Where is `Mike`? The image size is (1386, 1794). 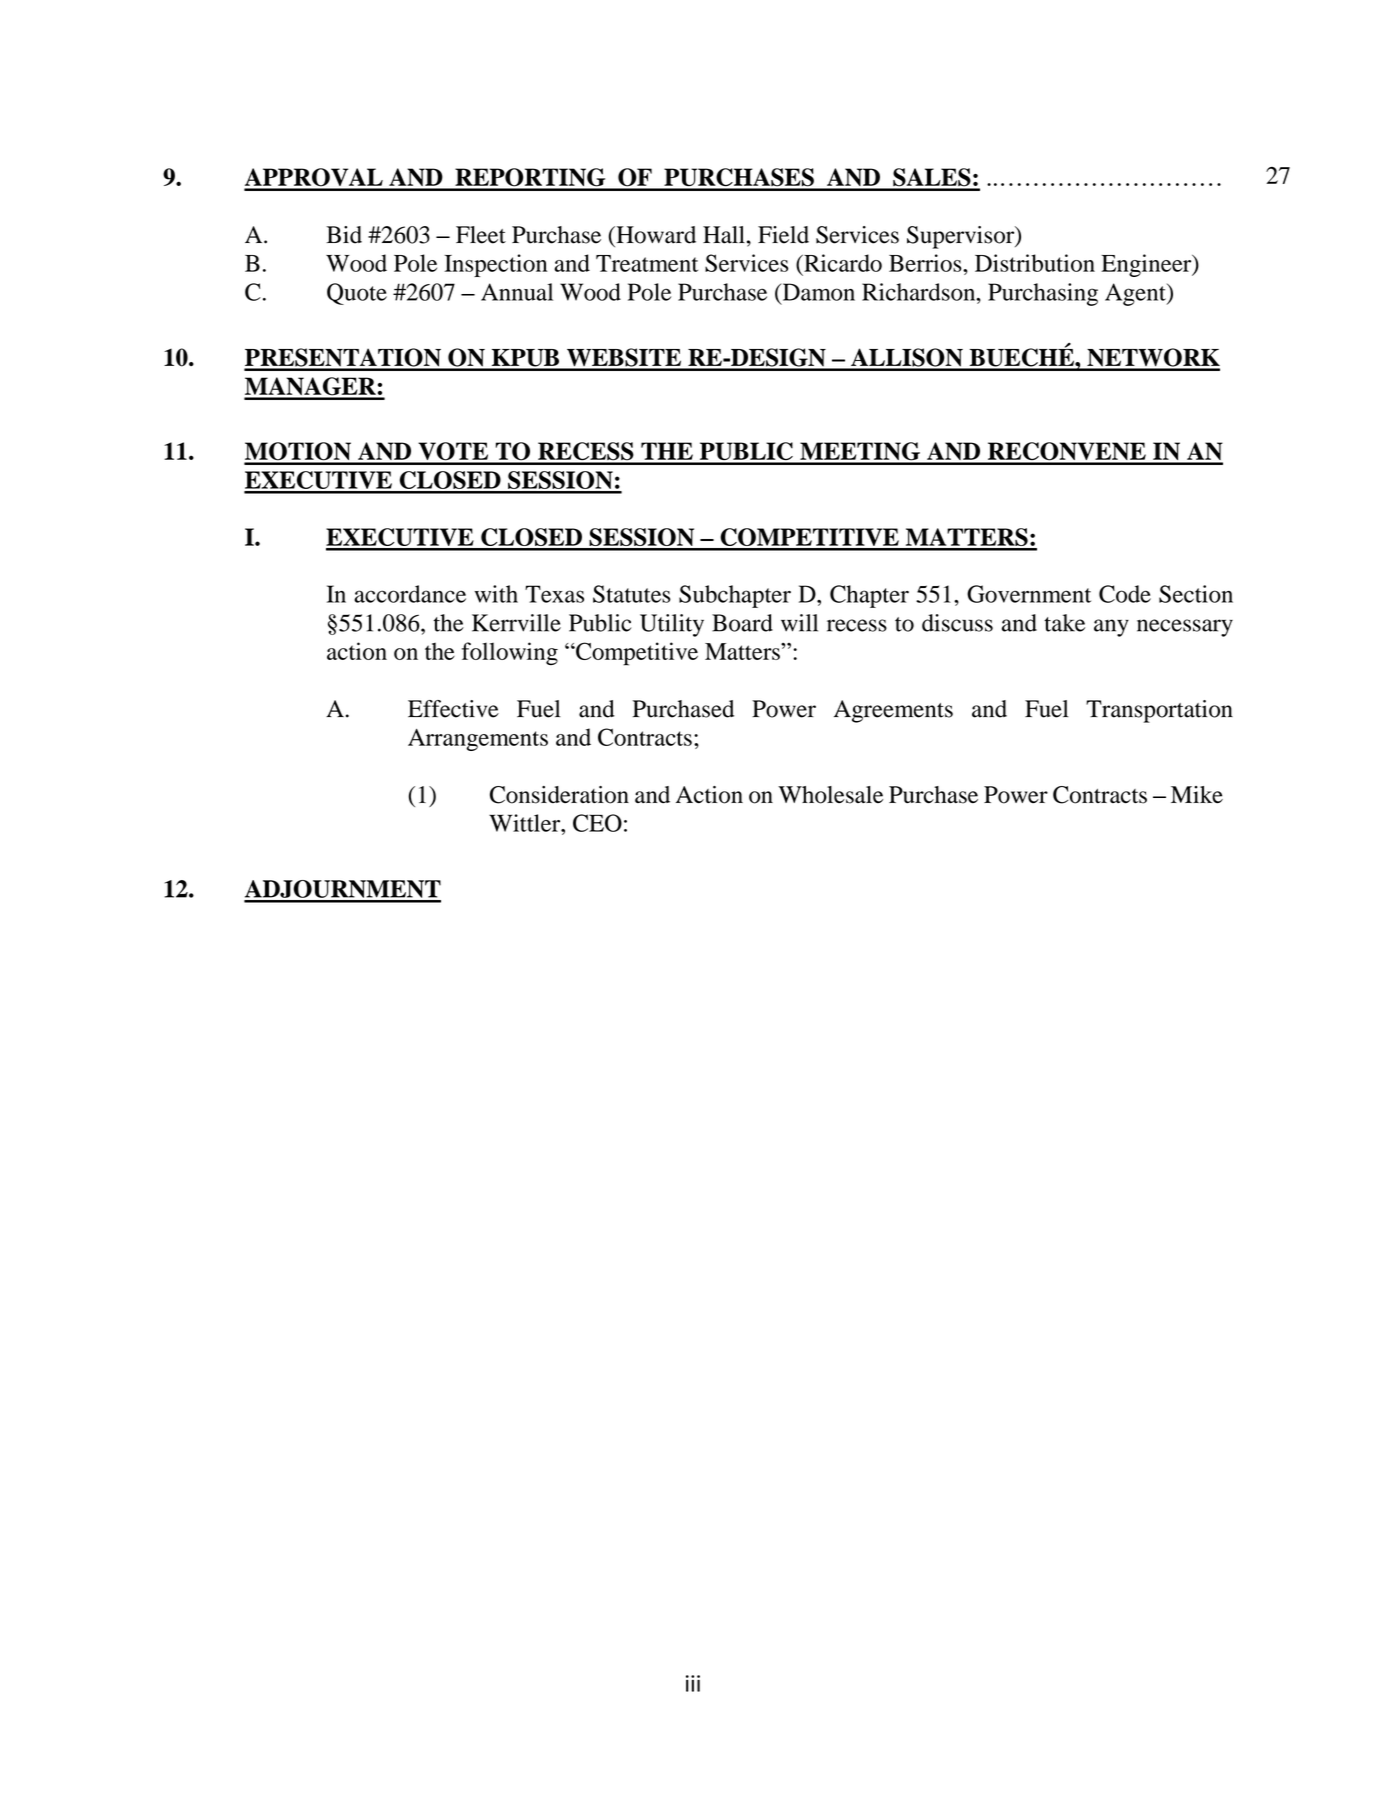
Mike is located at coordinates (1197, 794).
